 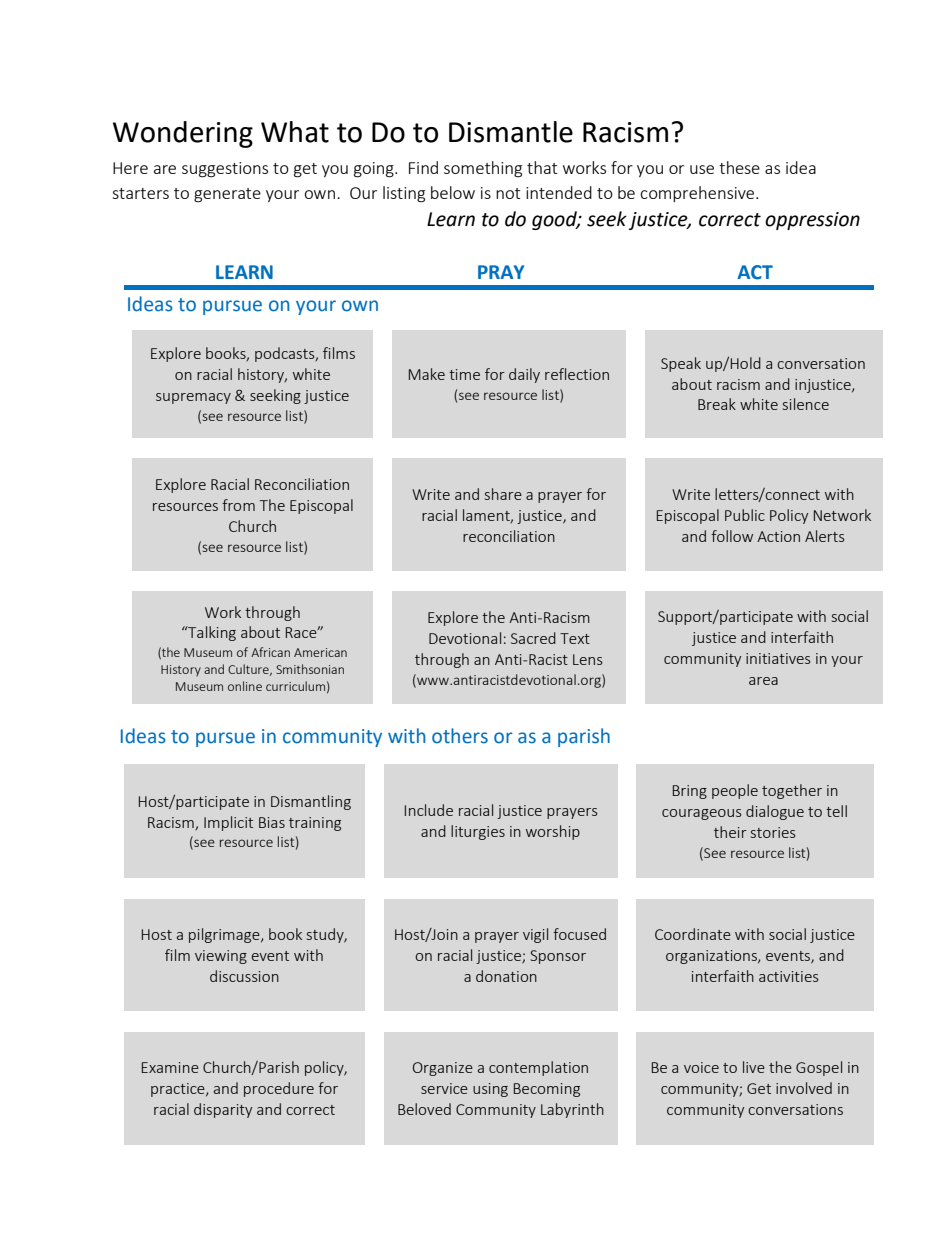 What do you see at coordinates (223, 1110) in the page?
I see `disparity` at bounding box center [223, 1110].
